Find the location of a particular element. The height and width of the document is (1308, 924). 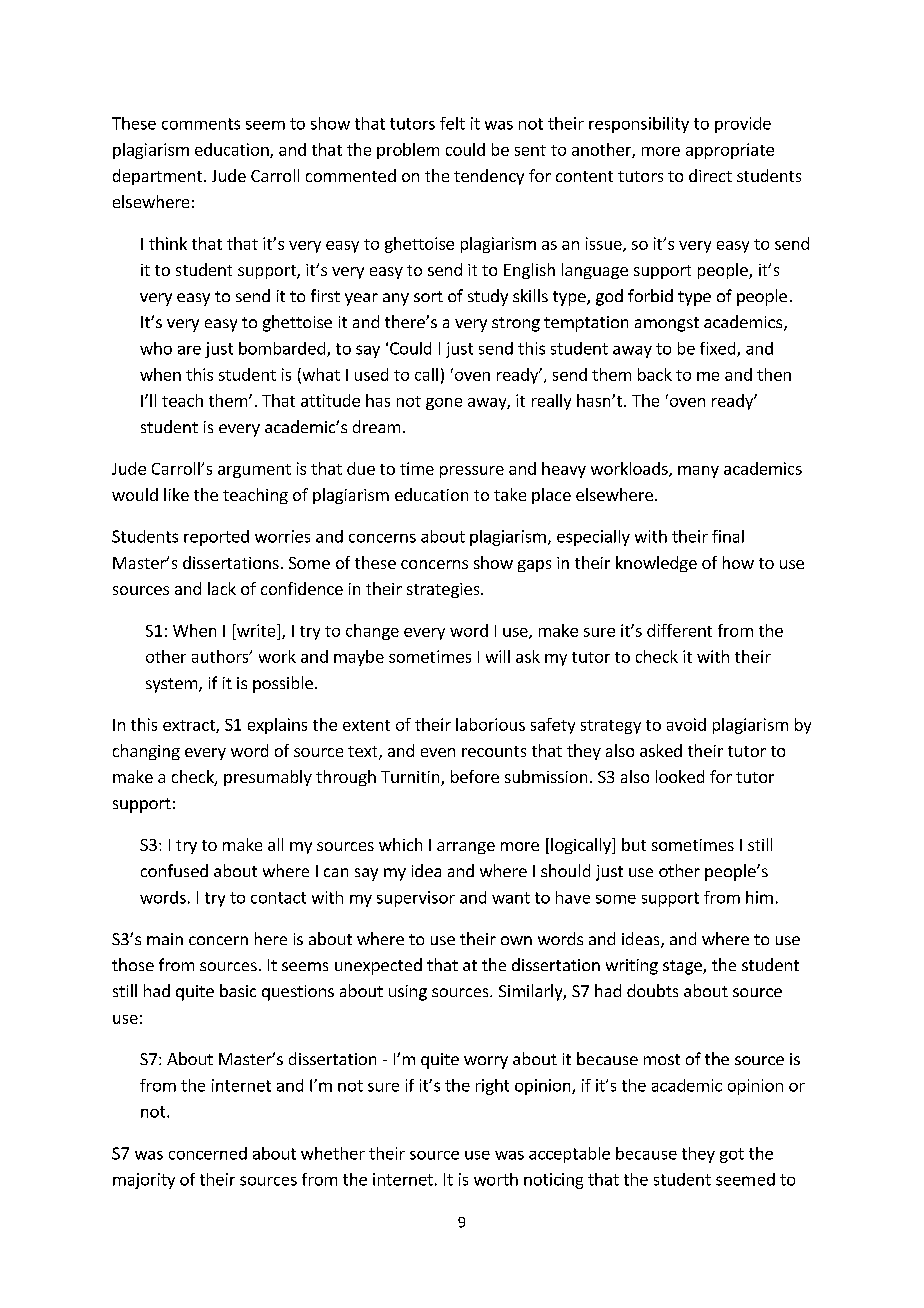

will is located at coordinates (498, 656).
